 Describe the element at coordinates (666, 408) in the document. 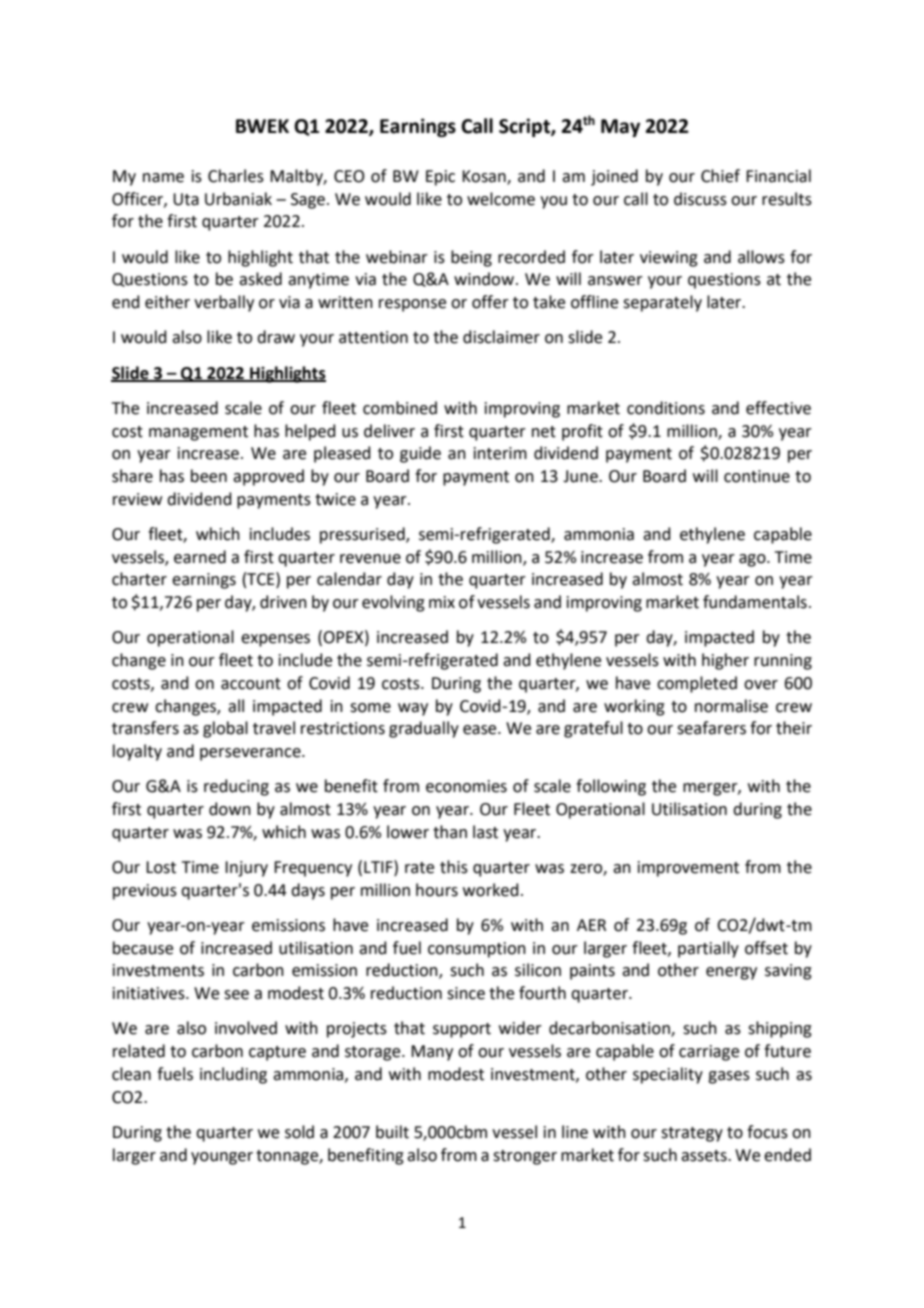

I see `conditions` at that location.
